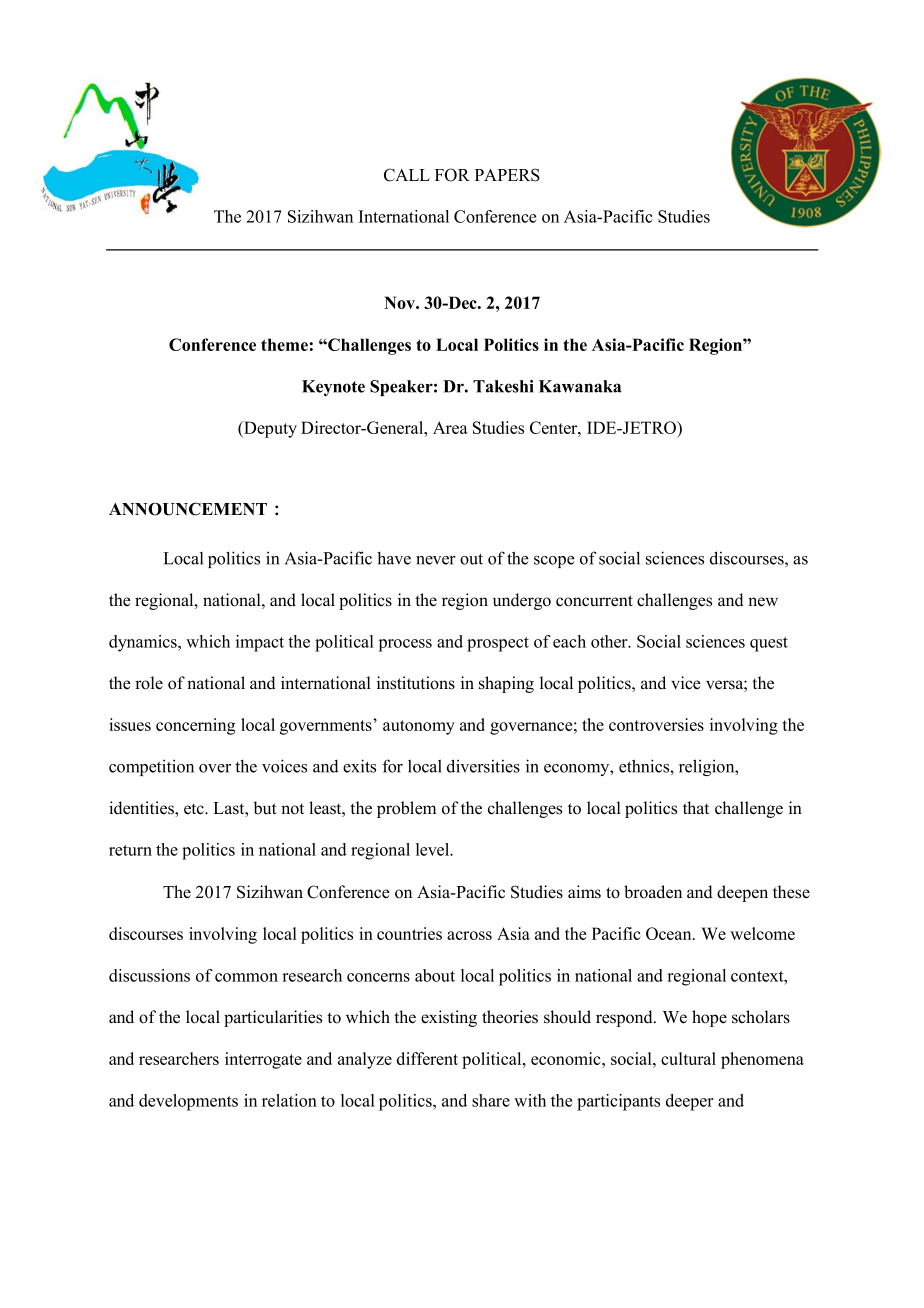 Image resolution: width=924 pixels, height=1308 pixels. What do you see at coordinates (742, 893) in the screenshot?
I see `deepen` at bounding box center [742, 893].
